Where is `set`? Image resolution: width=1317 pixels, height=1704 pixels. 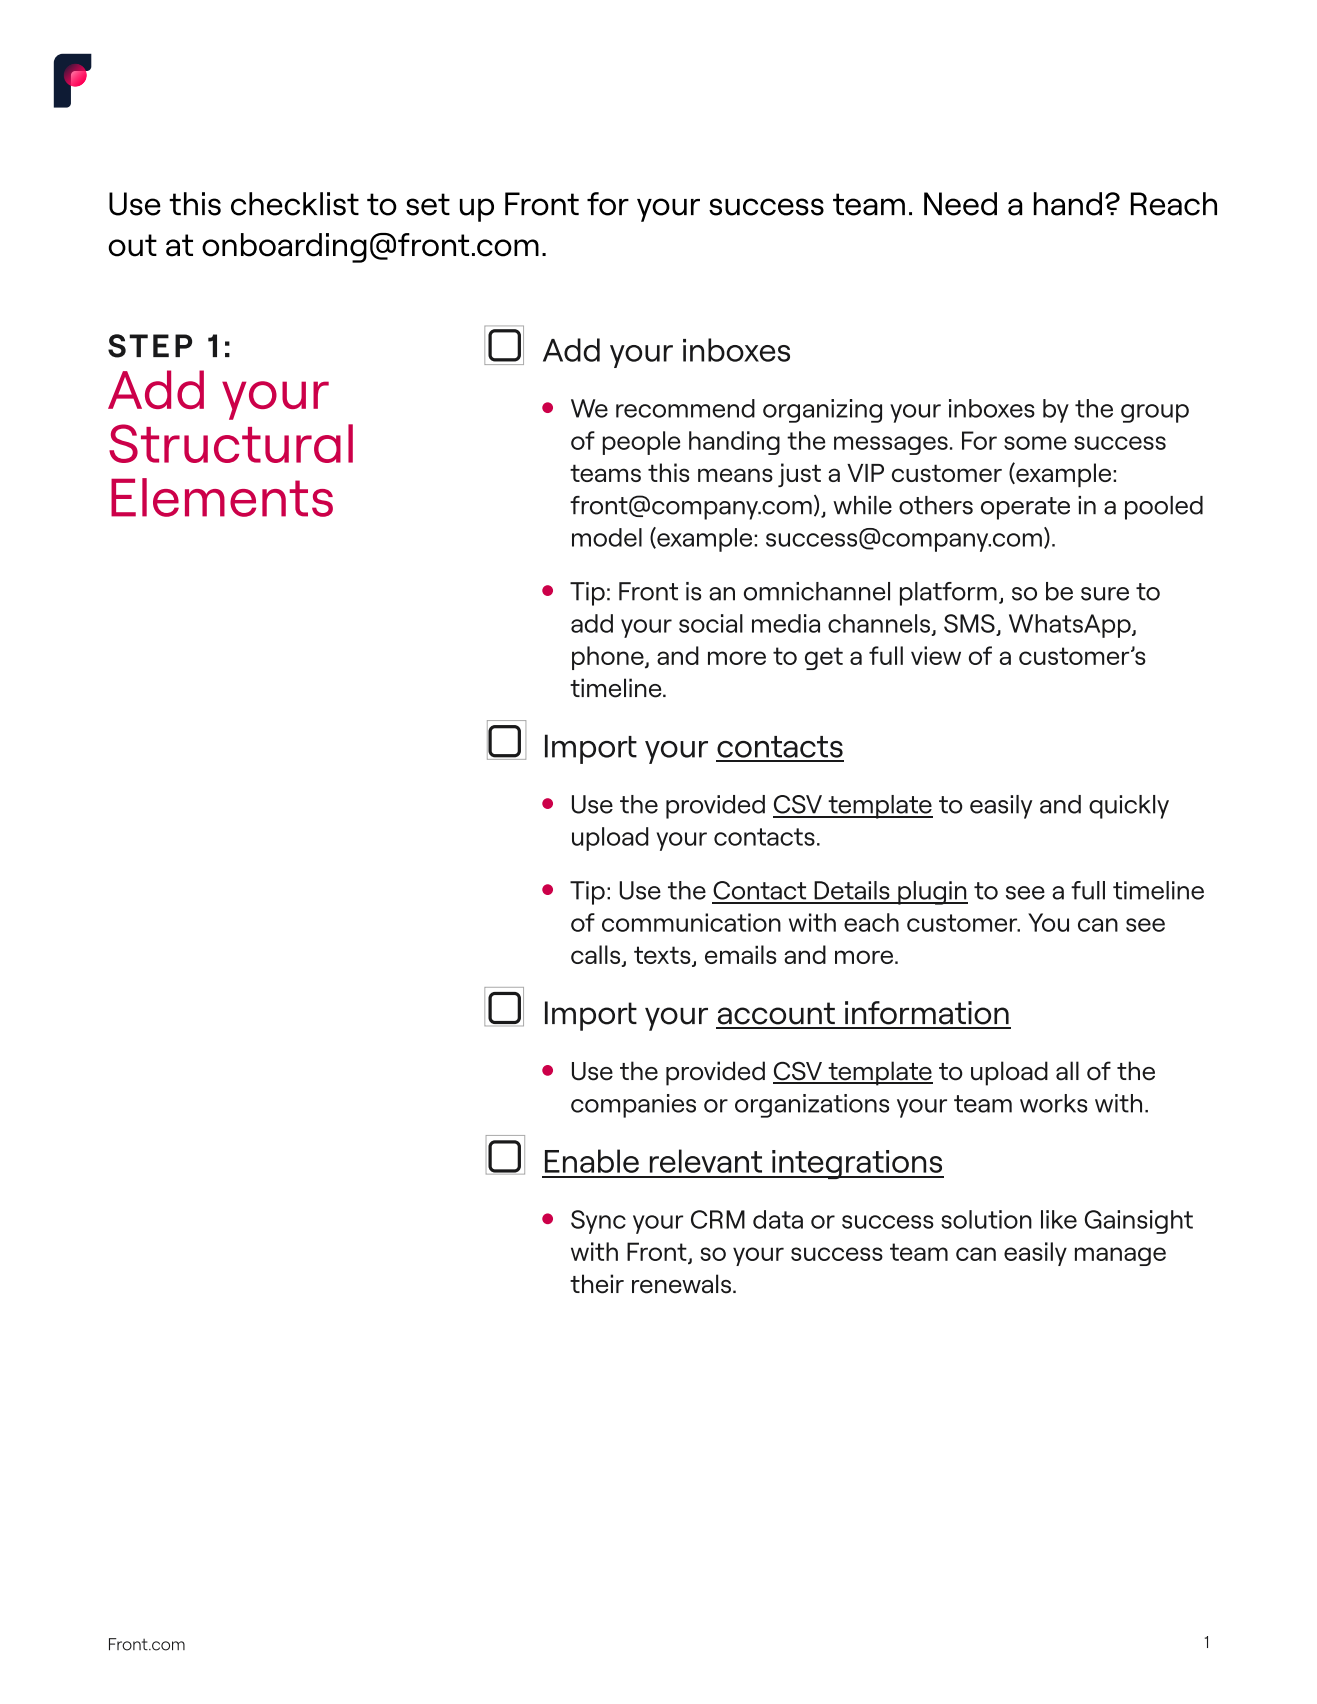 set is located at coordinates (428, 204).
